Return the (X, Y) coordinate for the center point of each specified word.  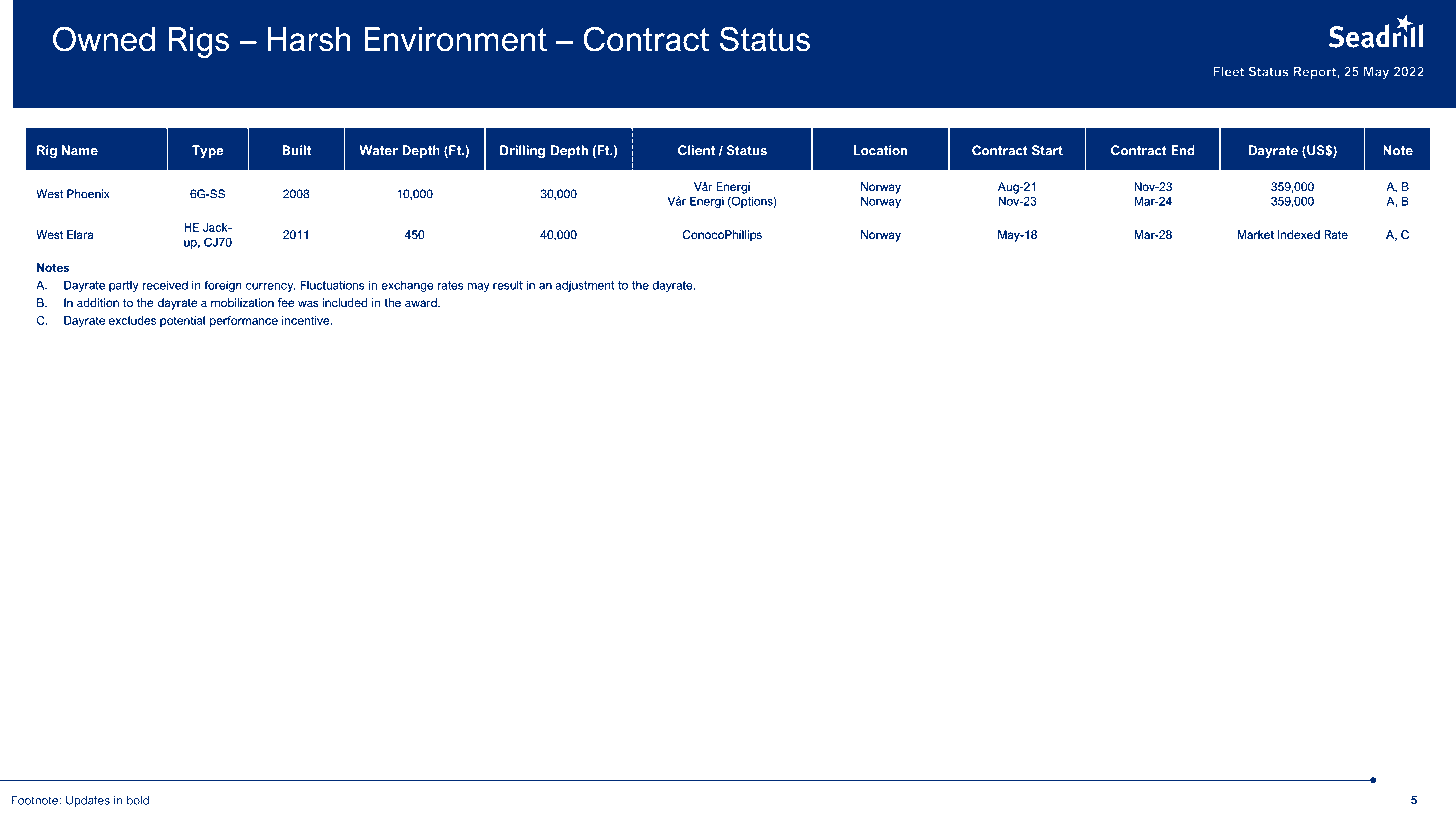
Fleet (1229, 72)
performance (244, 321)
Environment (455, 39)
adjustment (585, 286)
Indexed (1299, 234)
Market (1255, 234)
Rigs (199, 42)
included (345, 302)
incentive (307, 320)
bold (138, 800)
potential (182, 321)
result (508, 285)
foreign (222, 286)
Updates (88, 801)
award (422, 302)
